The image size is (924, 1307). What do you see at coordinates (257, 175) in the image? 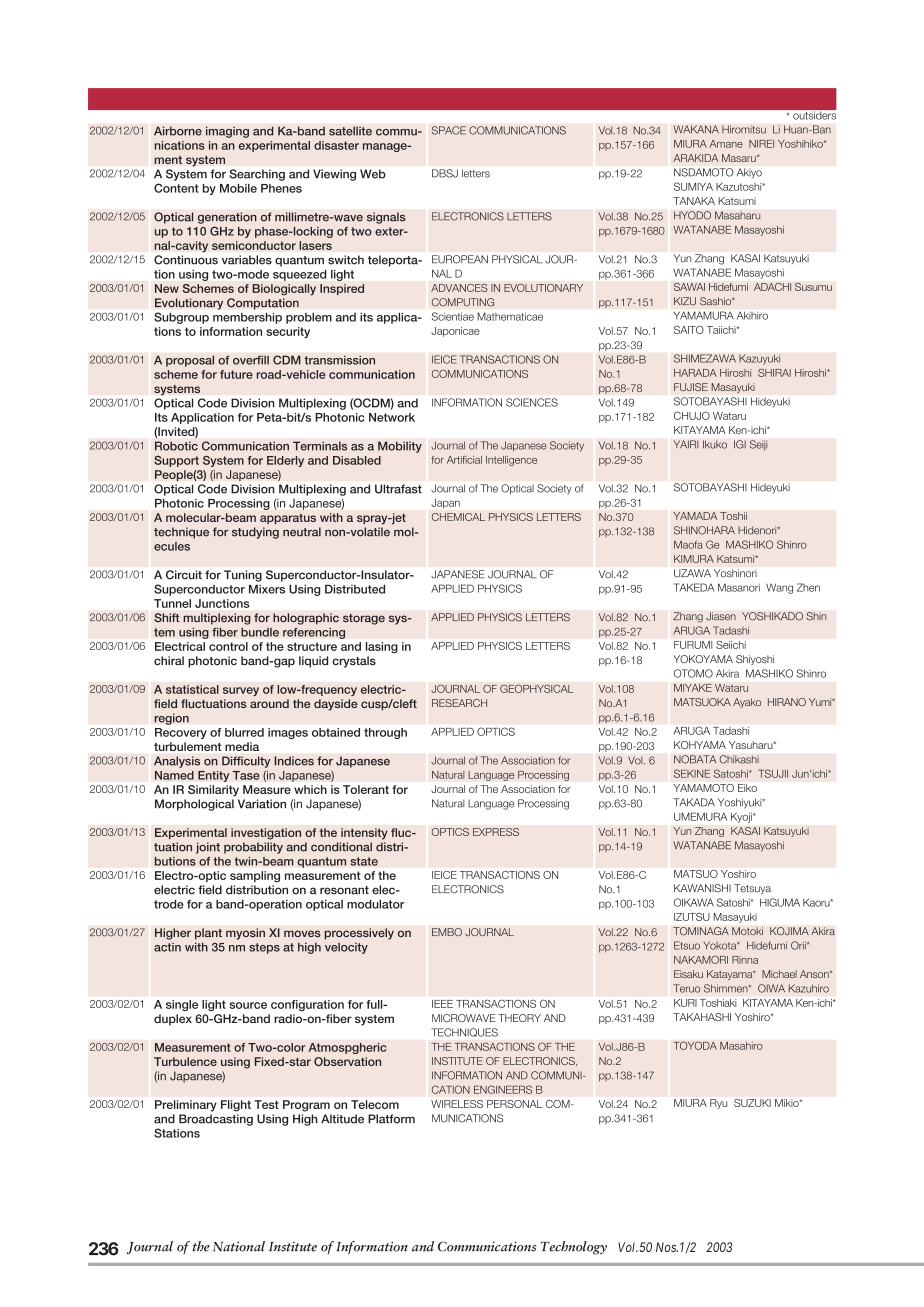
I see `Searching` at bounding box center [257, 175].
